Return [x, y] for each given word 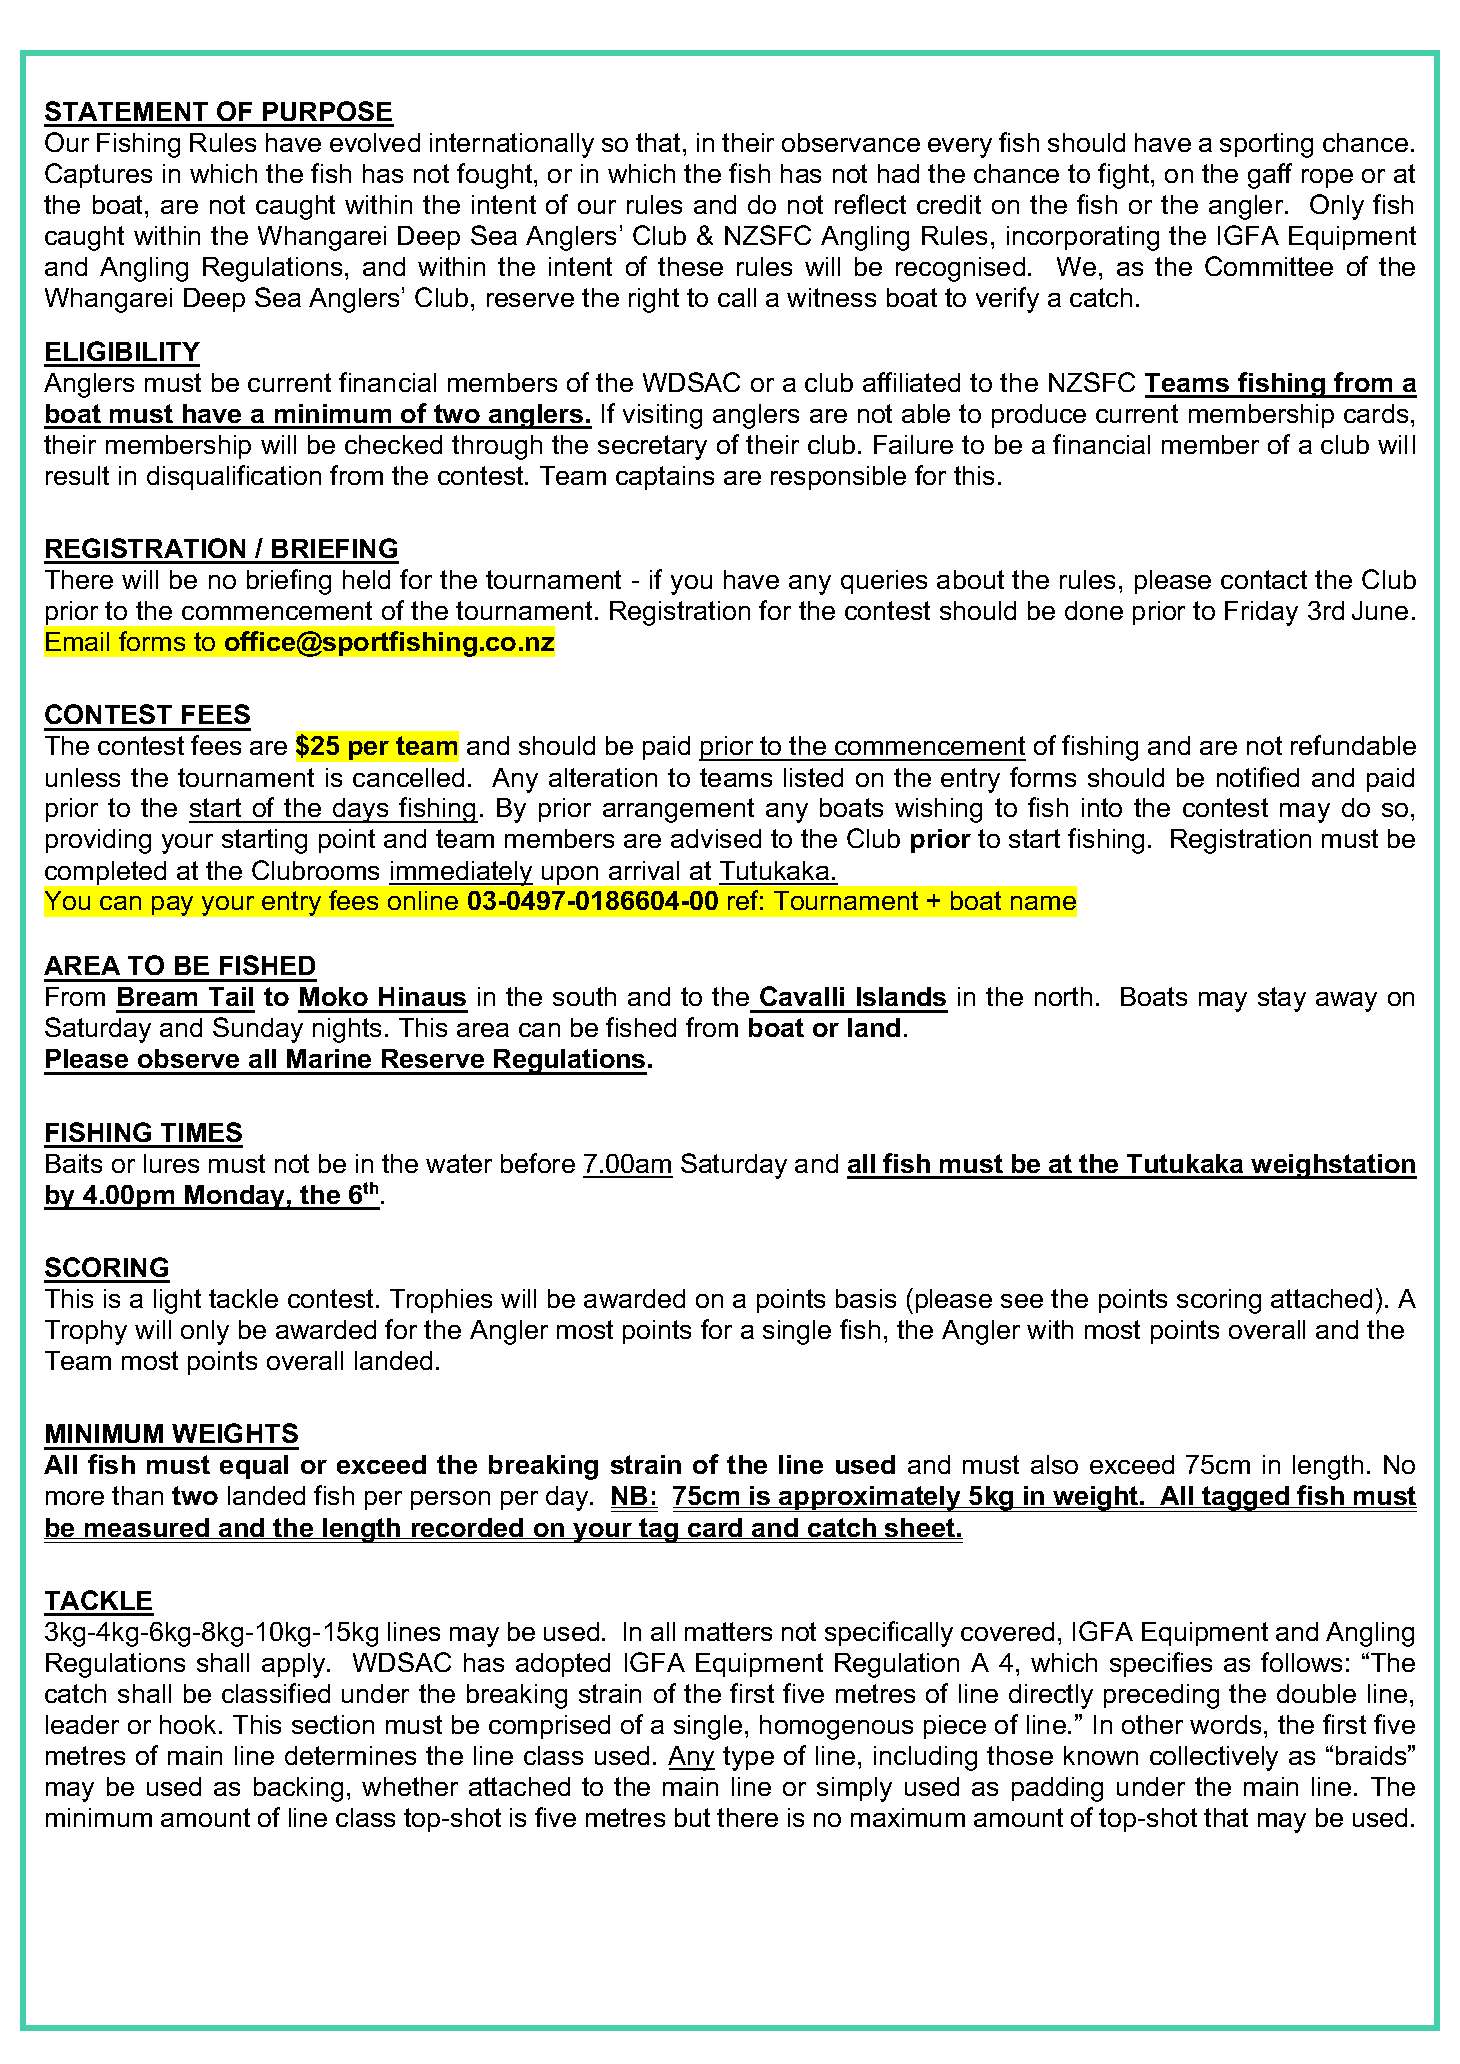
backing [298, 1789]
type [748, 1758]
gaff [1270, 176]
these [690, 266]
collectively [1214, 1758]
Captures [98, 175]
